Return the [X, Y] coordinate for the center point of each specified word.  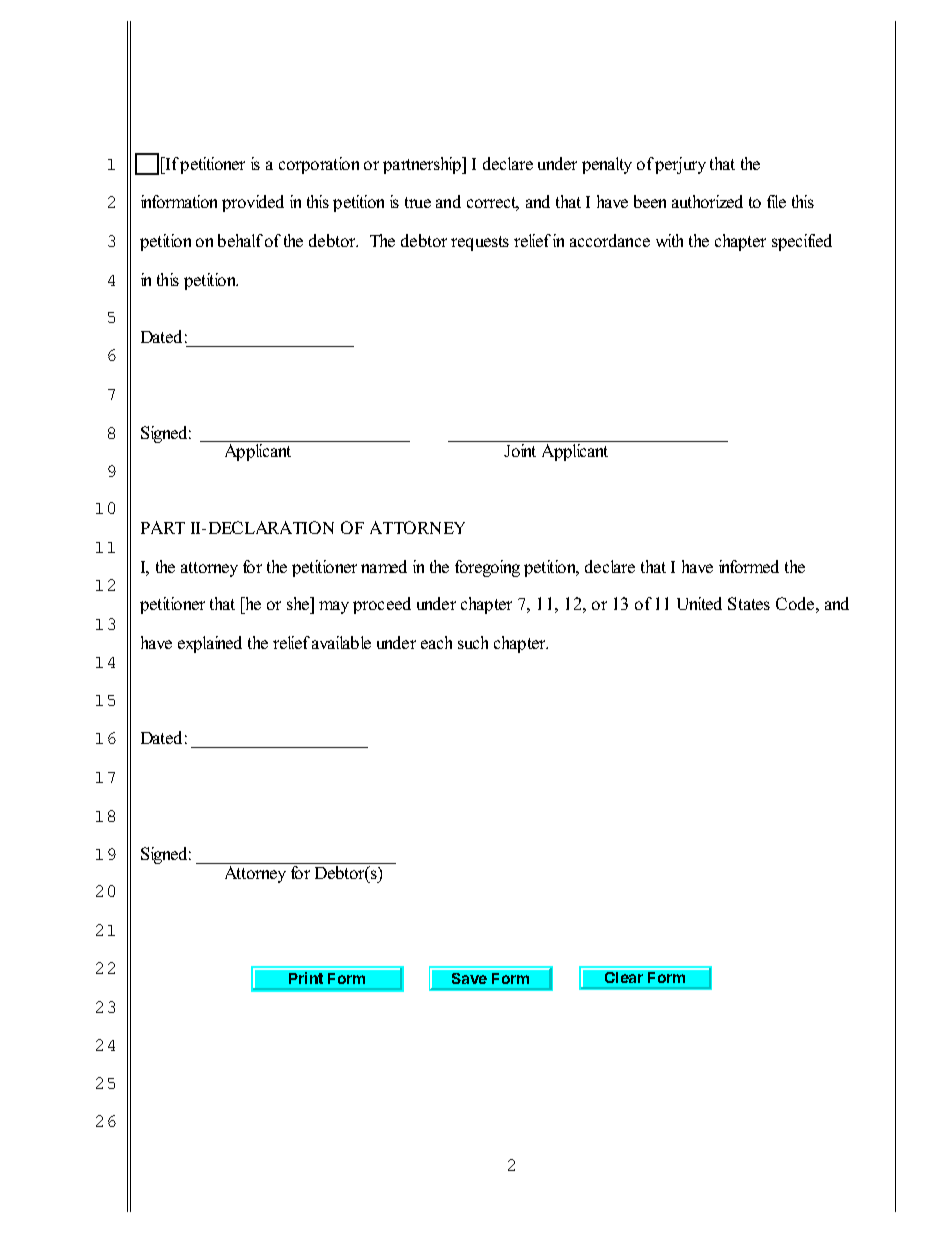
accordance [610, 240]
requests [480, 243]
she [299, 603]
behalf [240, 240]
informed [749, 566]
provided [253, 203]
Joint [520, 450]
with [669, 240]
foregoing [487, 568]
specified [802, 242]
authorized [707, 201]
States [749, 603]
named [384, 566]
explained [210, 644]
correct [493, 204]
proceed [382, 605]
